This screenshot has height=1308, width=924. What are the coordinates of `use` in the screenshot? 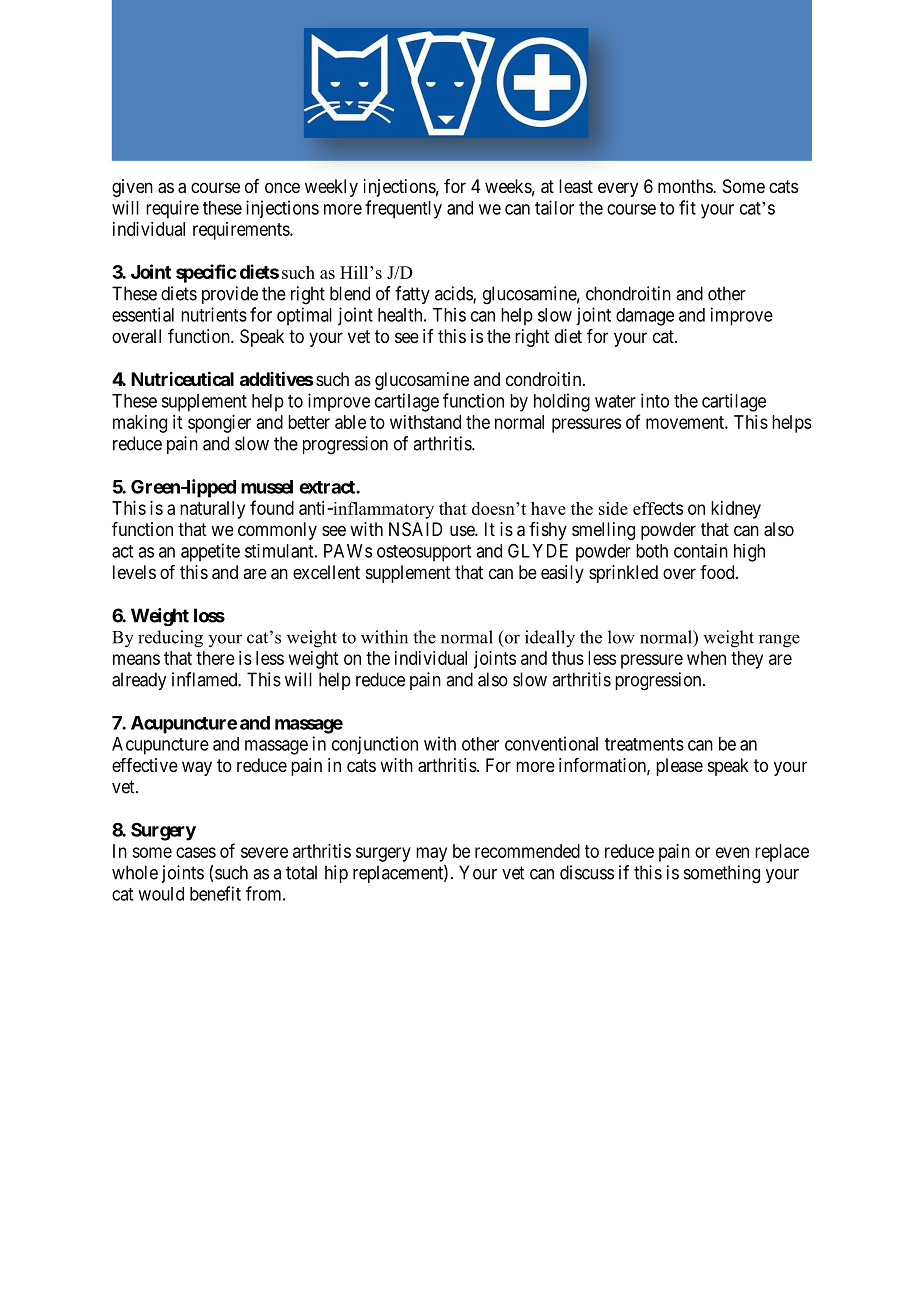 It's located at (463, 530).
